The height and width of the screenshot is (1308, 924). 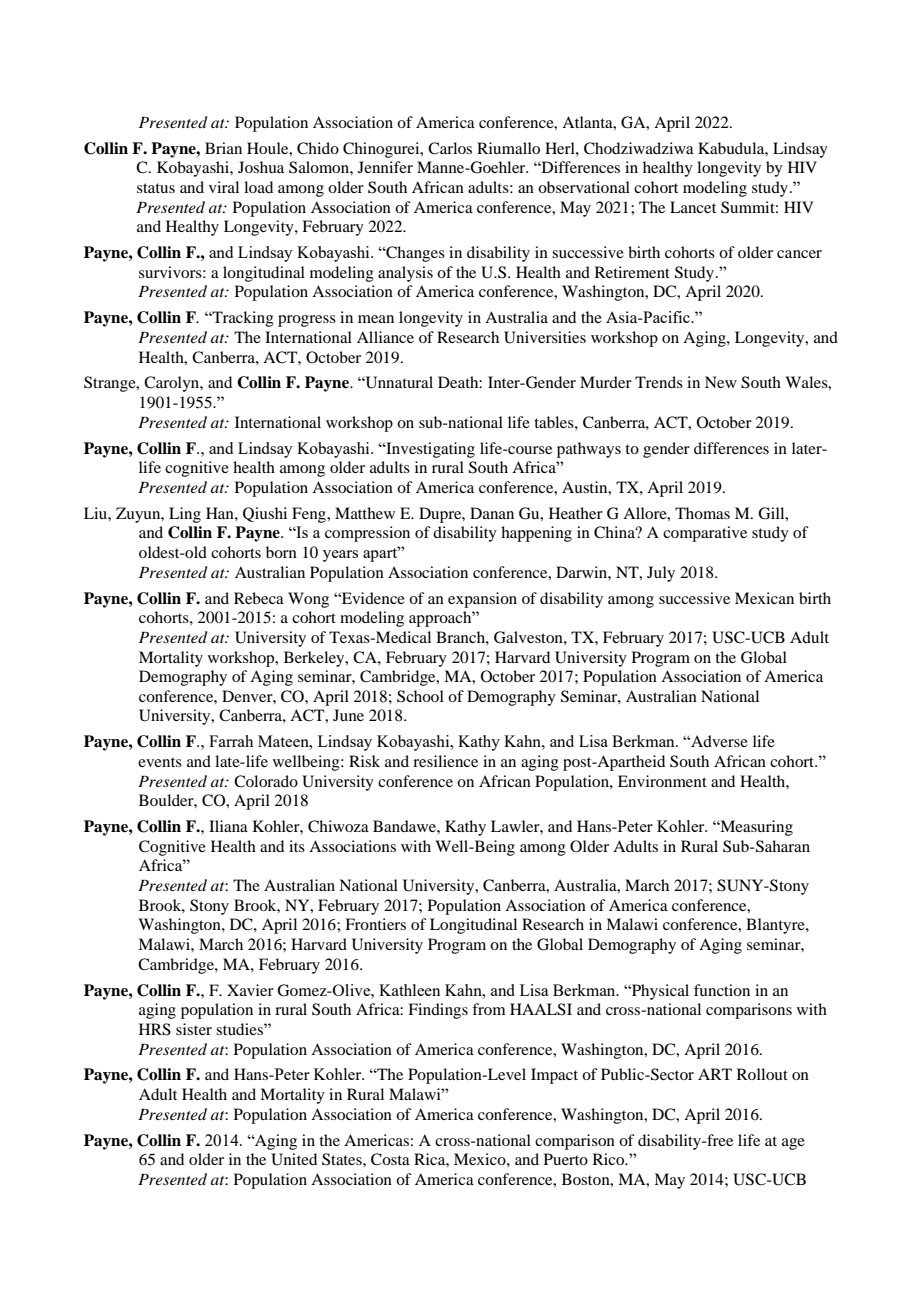 I want to click on viral, so click(x=224, y=187).
